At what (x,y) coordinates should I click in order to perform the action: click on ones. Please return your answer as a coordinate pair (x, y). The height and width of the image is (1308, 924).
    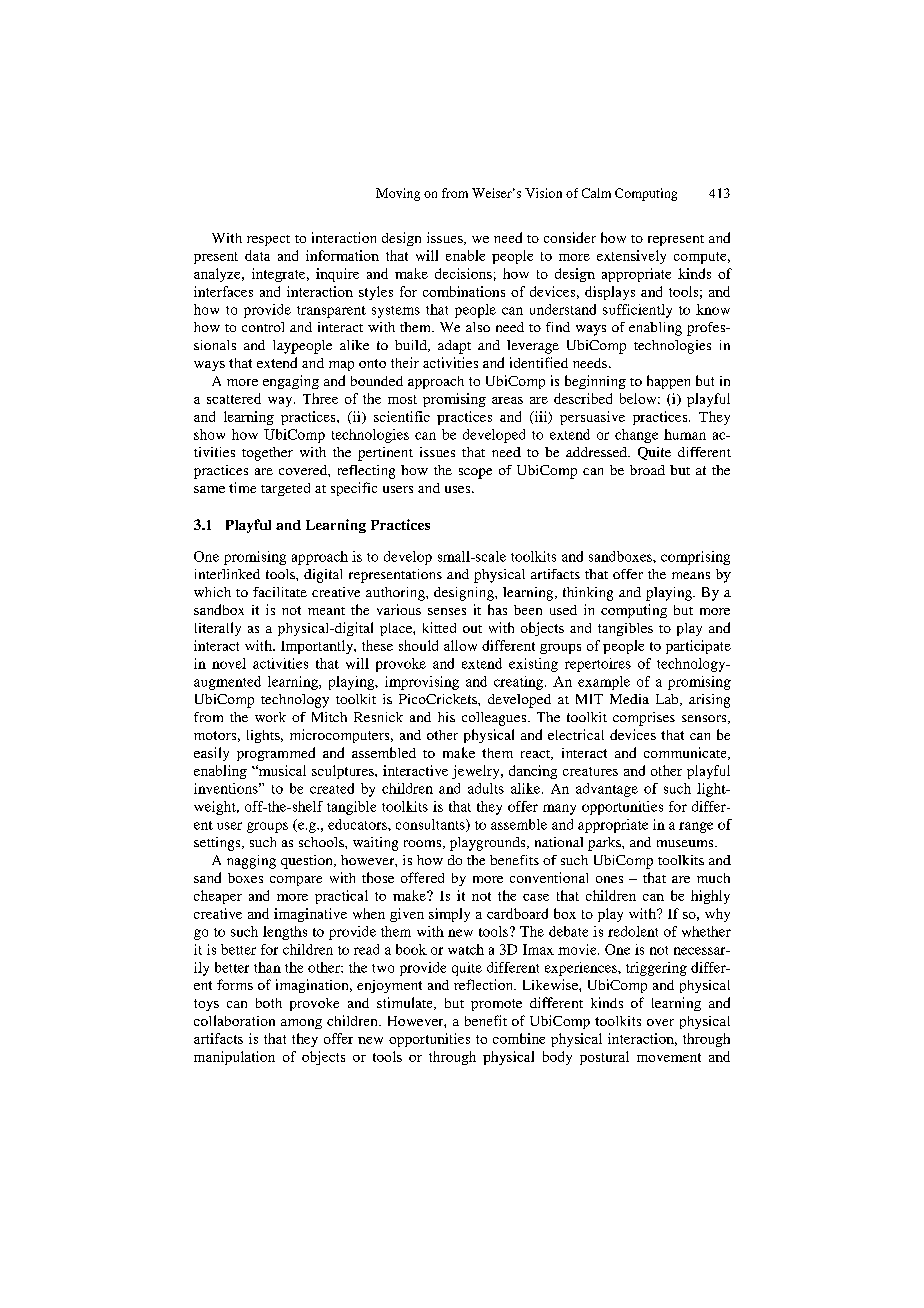
    Looking at the image, I should click on (609, 879).
